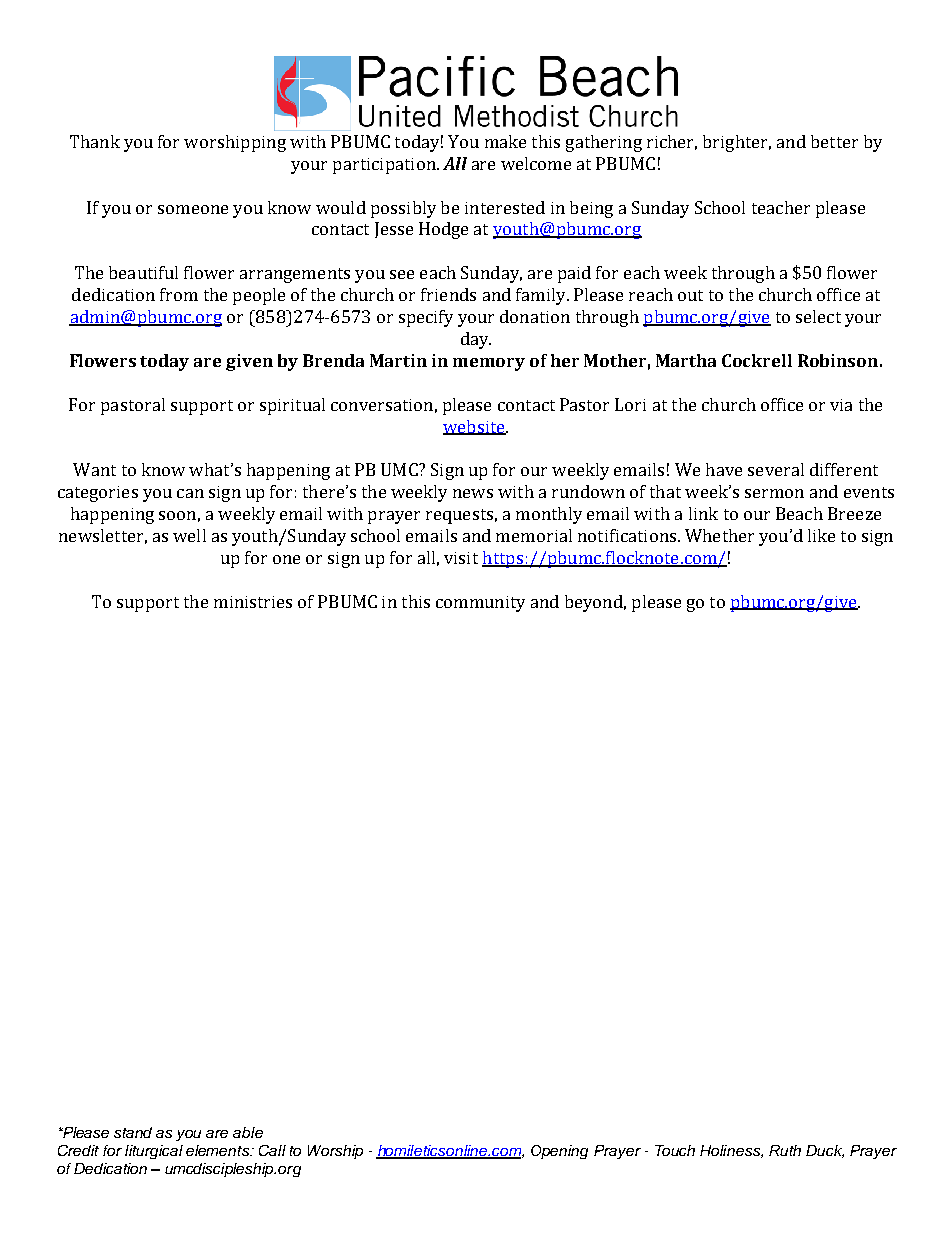 The height and width of the screenshot is (1233, 952). Describe the element at coordinates (834, 141) in the screenshot. I see `better` at that location.
